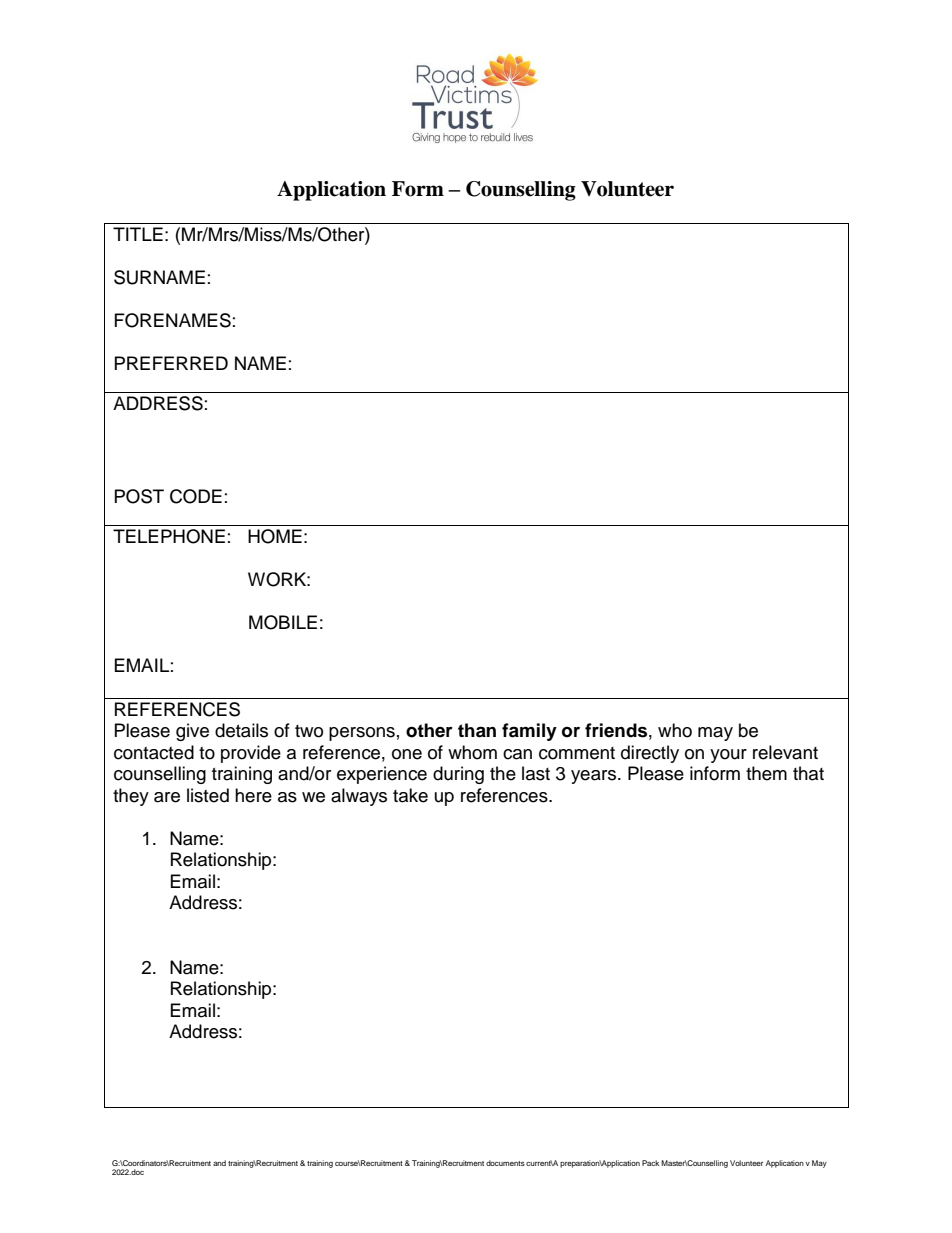 The width and height of the page is (952, 1233). Describe the element at coordinates (208, 795) in the page. I see `listed` at that location.
